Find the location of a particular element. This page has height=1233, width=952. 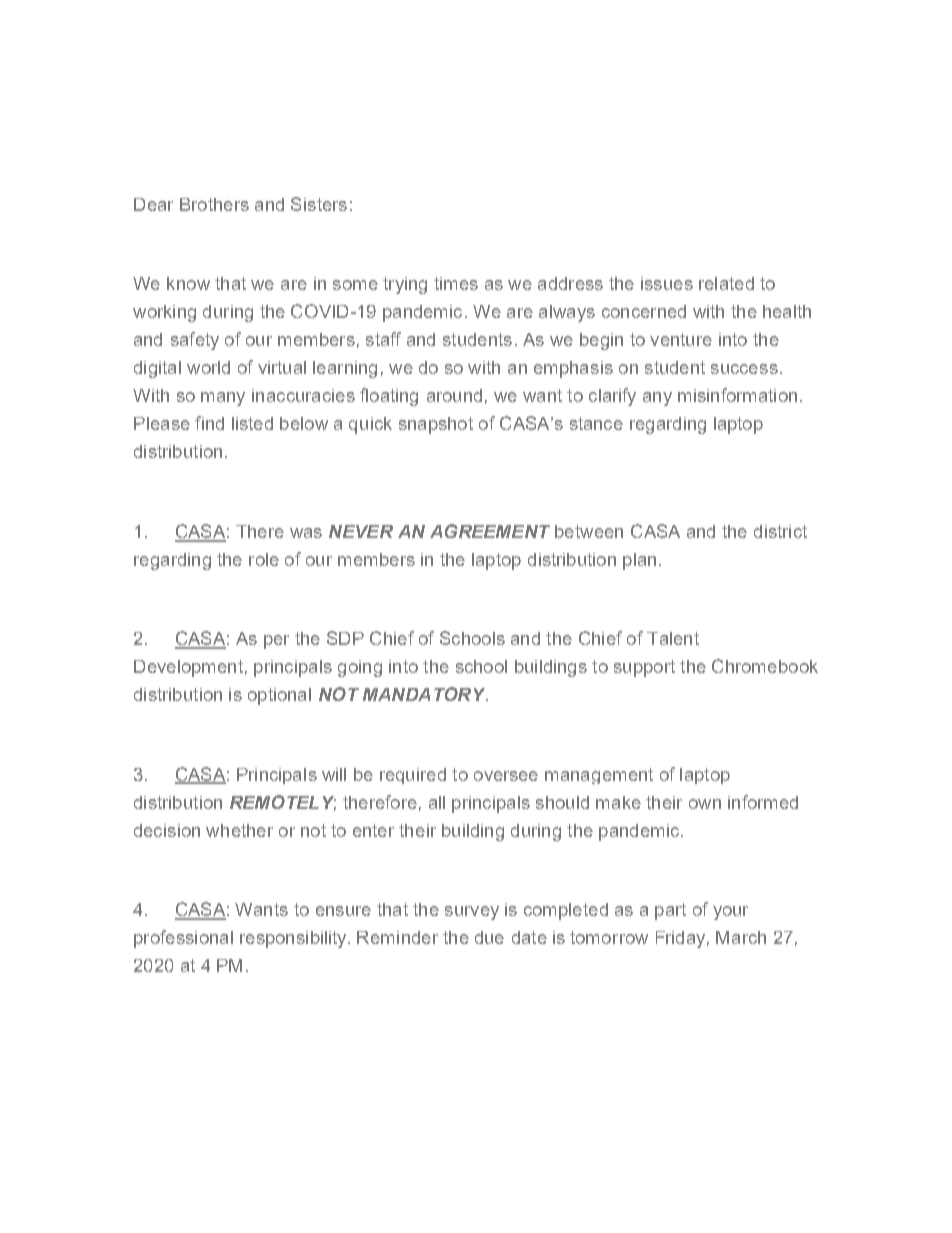

professional is located at coordinates (183, 939).
